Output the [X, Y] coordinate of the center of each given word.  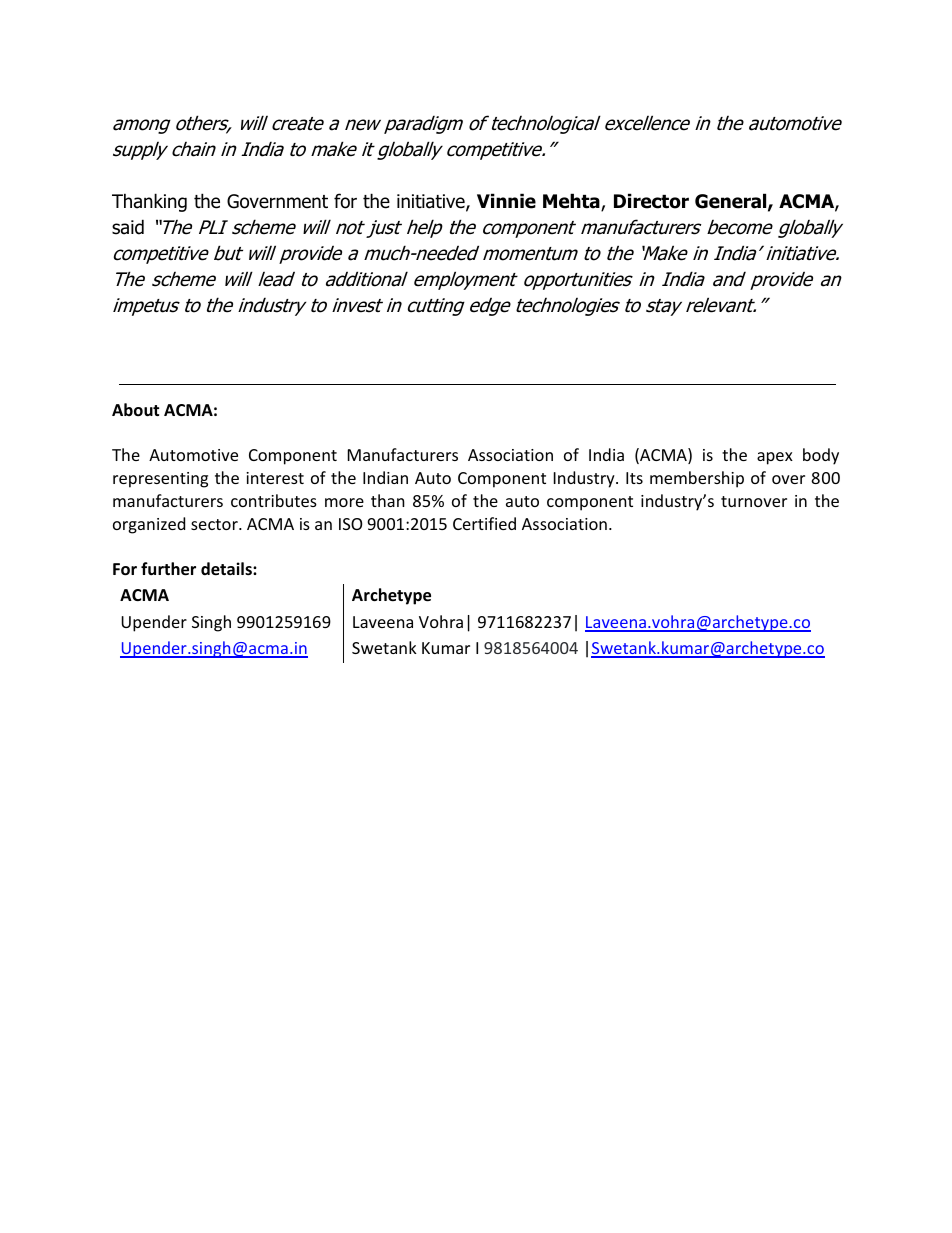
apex [775, 458]
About [135, 410]
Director [651, 201]
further [168, 569]
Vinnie [506, 201]
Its [634, 478]
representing [160, 480]
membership [697, 479]
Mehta [572, 202]
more [344, 502]
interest [275, 478]
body [821, 456]
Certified [484, 523]
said [128, 227]
